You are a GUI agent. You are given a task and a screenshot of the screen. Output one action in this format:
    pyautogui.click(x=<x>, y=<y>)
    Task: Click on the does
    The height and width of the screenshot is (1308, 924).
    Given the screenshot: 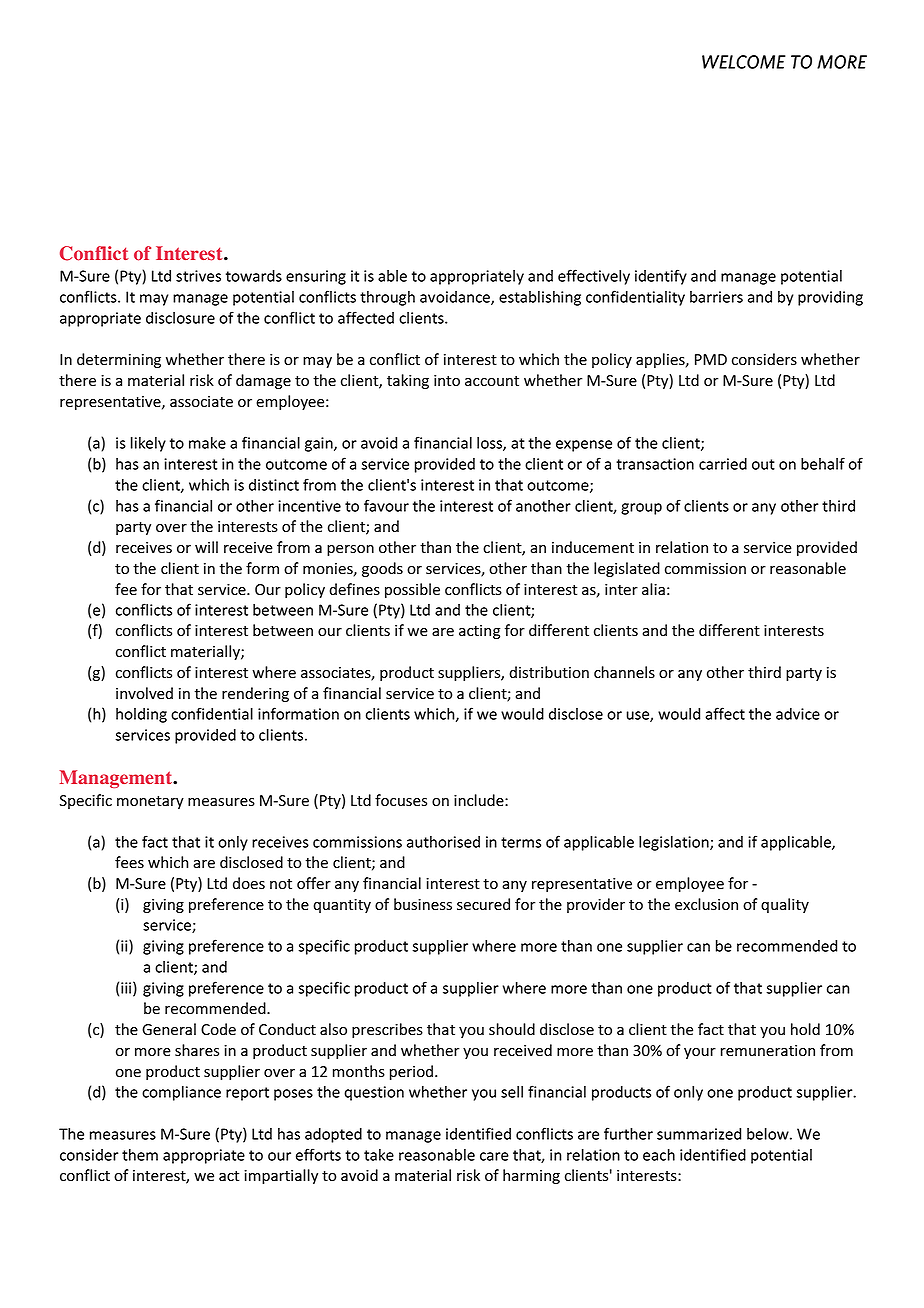 What is the action you would take?
    pyautogui.click(x=249, y=883)
